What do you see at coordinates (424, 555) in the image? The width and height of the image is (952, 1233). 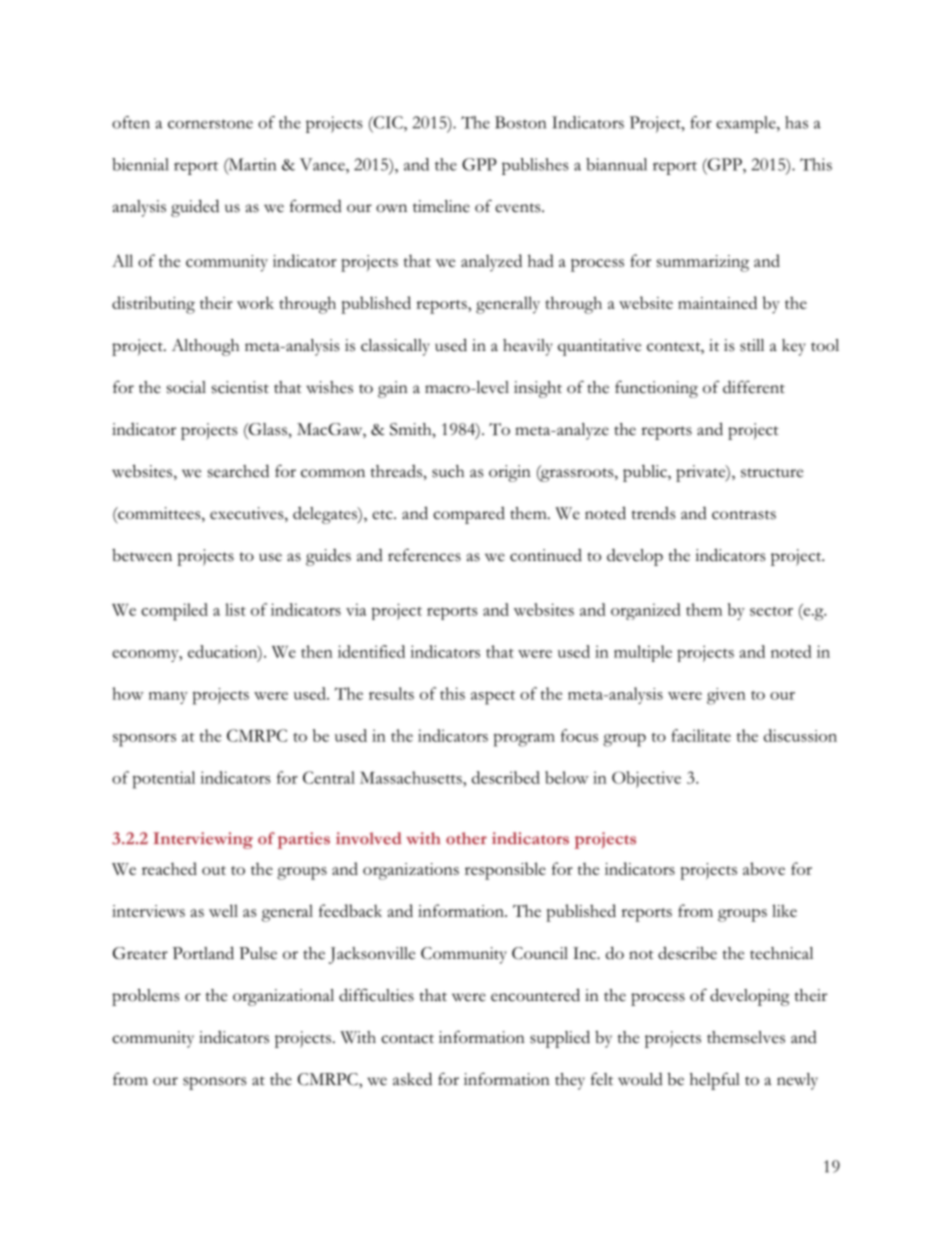 I see `references` at bounding box center [424, 555].
